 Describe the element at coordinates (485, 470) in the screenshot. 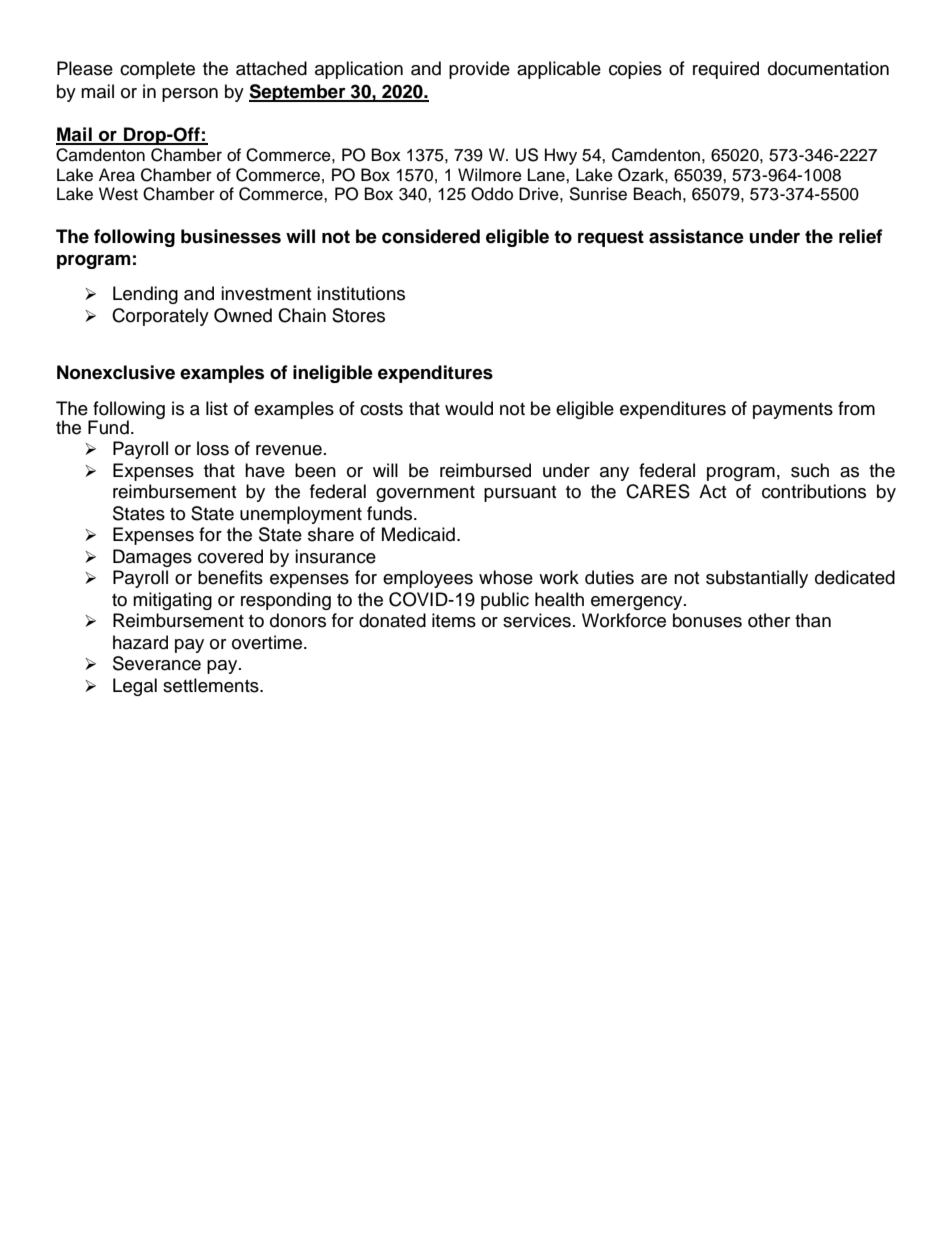

I see `reimbursed` at that location.
